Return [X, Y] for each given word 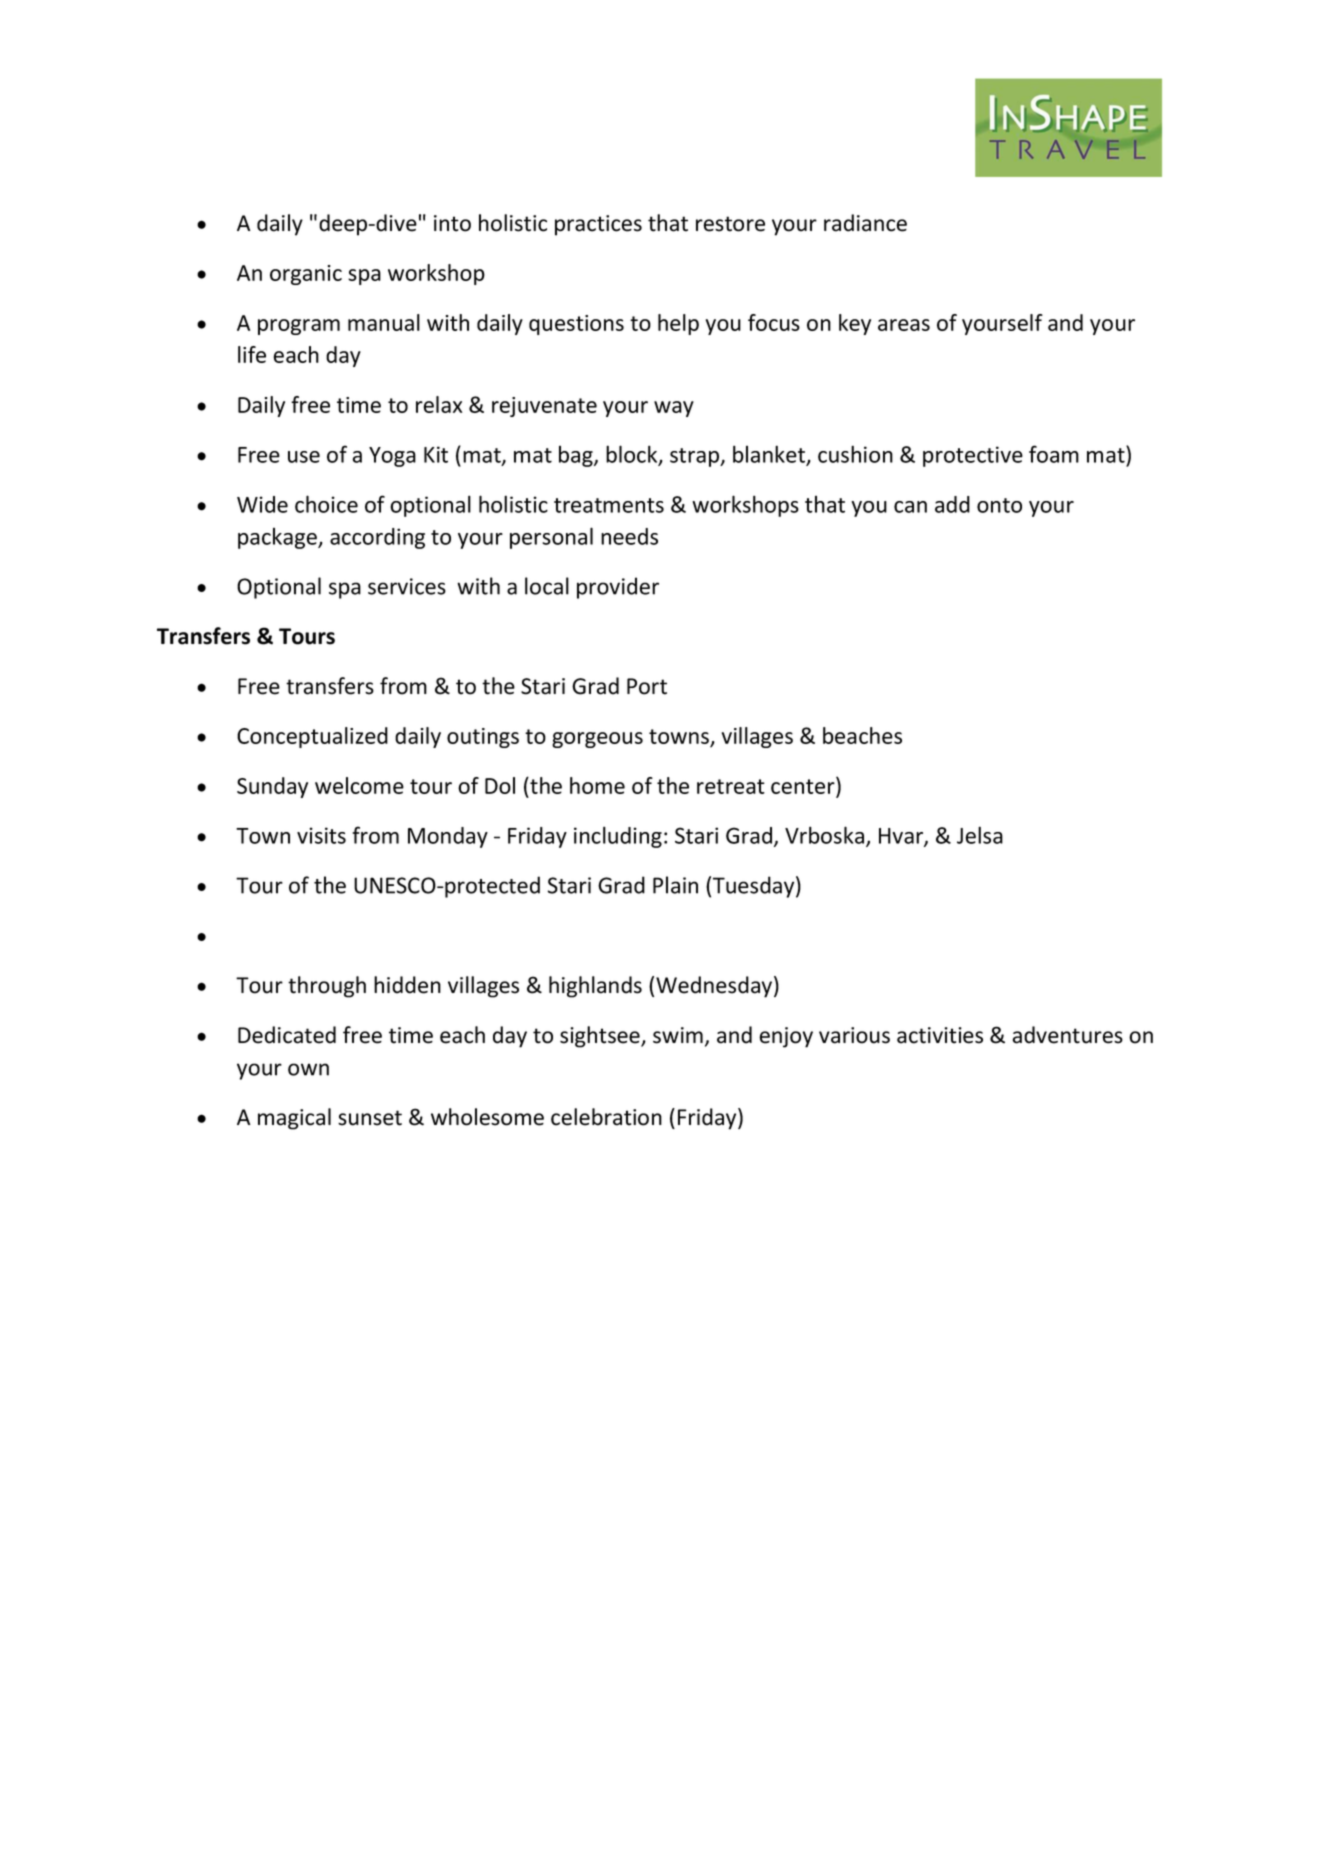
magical [294, 1119]
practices [598, 225]
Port [647, 686]
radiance [865, 223]
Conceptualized [312, 737]
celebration [606, 1117]
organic [306, 275]
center [804, 787]
